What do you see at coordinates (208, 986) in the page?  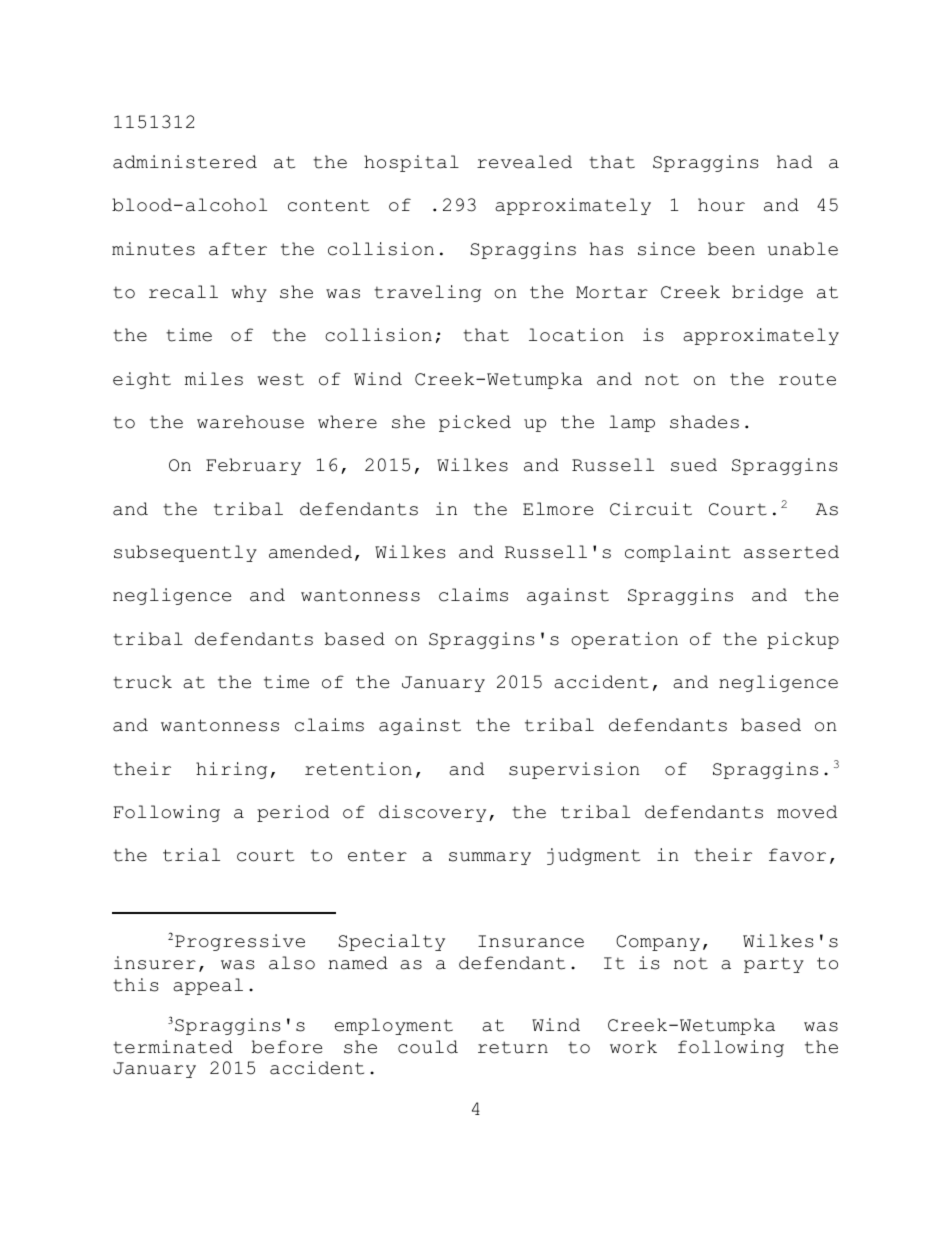 I see `appeal` at bounding box center [208, 986].
